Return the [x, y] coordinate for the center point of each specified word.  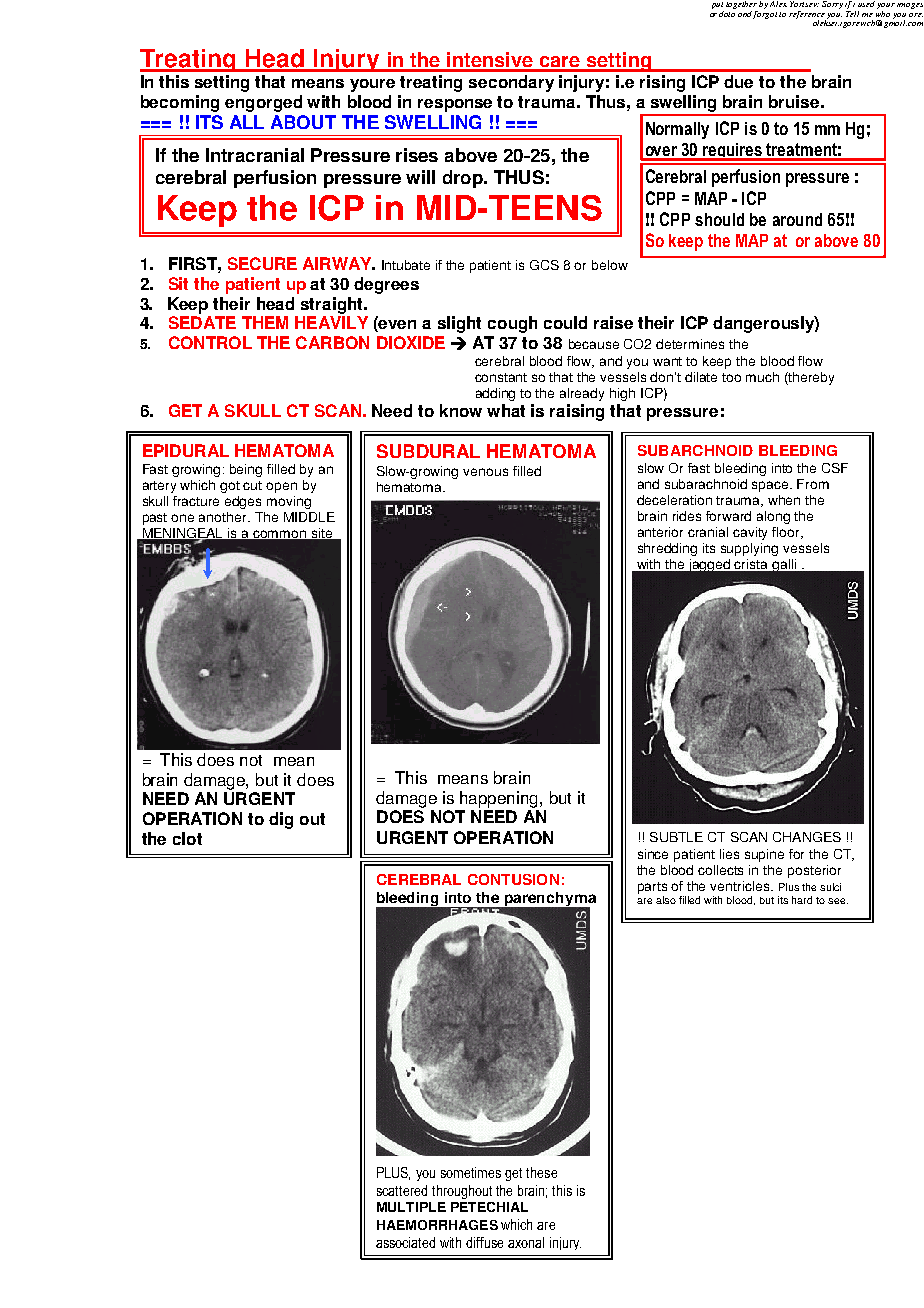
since [653, 854]
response [455, 105]
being [246, 470]
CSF [835, 468]
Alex [778, 4]
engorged [263, 103]
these [541, 1172]
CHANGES [807, 837]
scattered [402, 1190]
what [506, 410]
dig [281, 820]
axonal [526, 1242]
